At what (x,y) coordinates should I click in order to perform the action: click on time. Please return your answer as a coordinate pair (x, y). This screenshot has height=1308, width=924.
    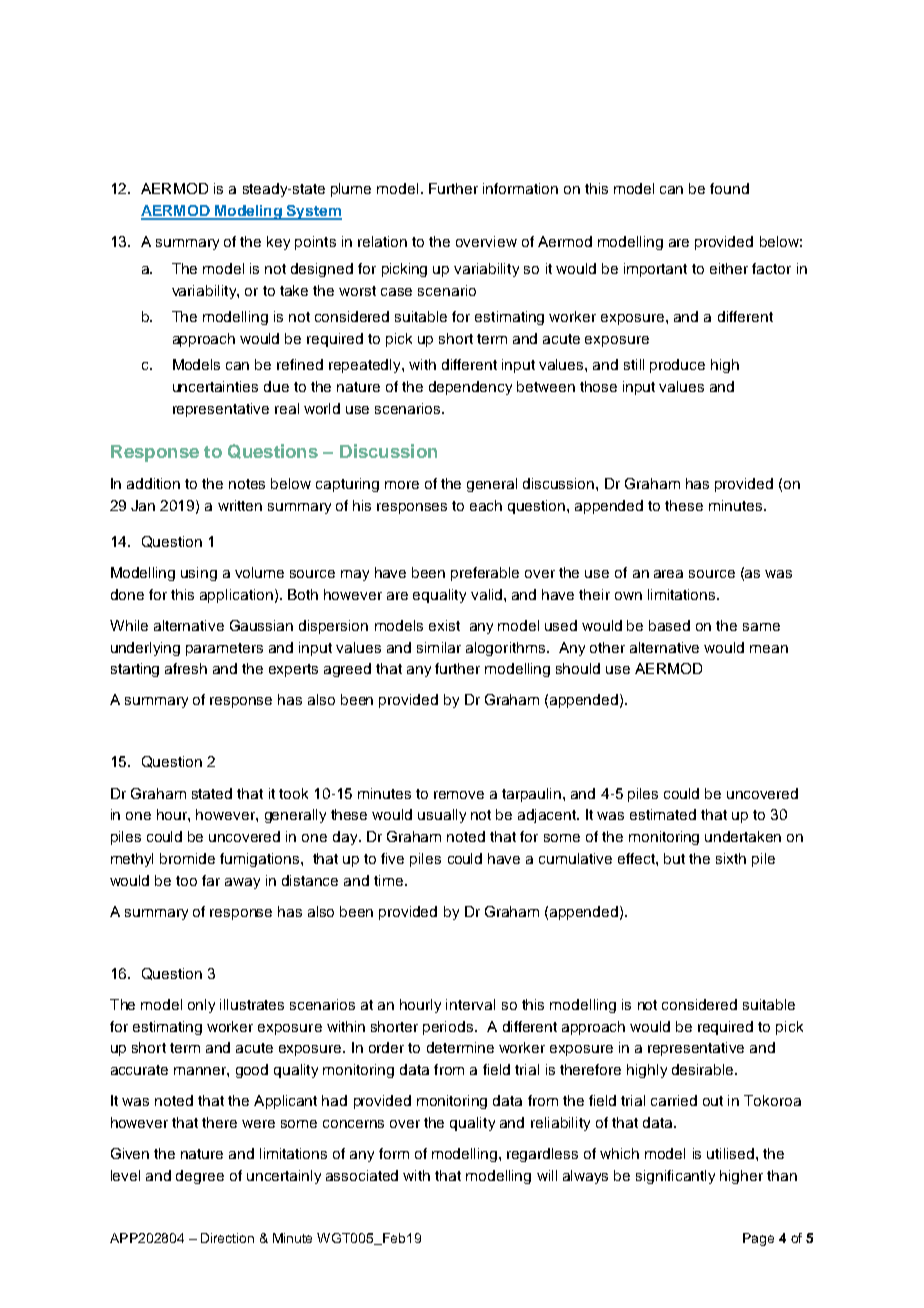
    Looking at the image, I should click on (388, 880).
